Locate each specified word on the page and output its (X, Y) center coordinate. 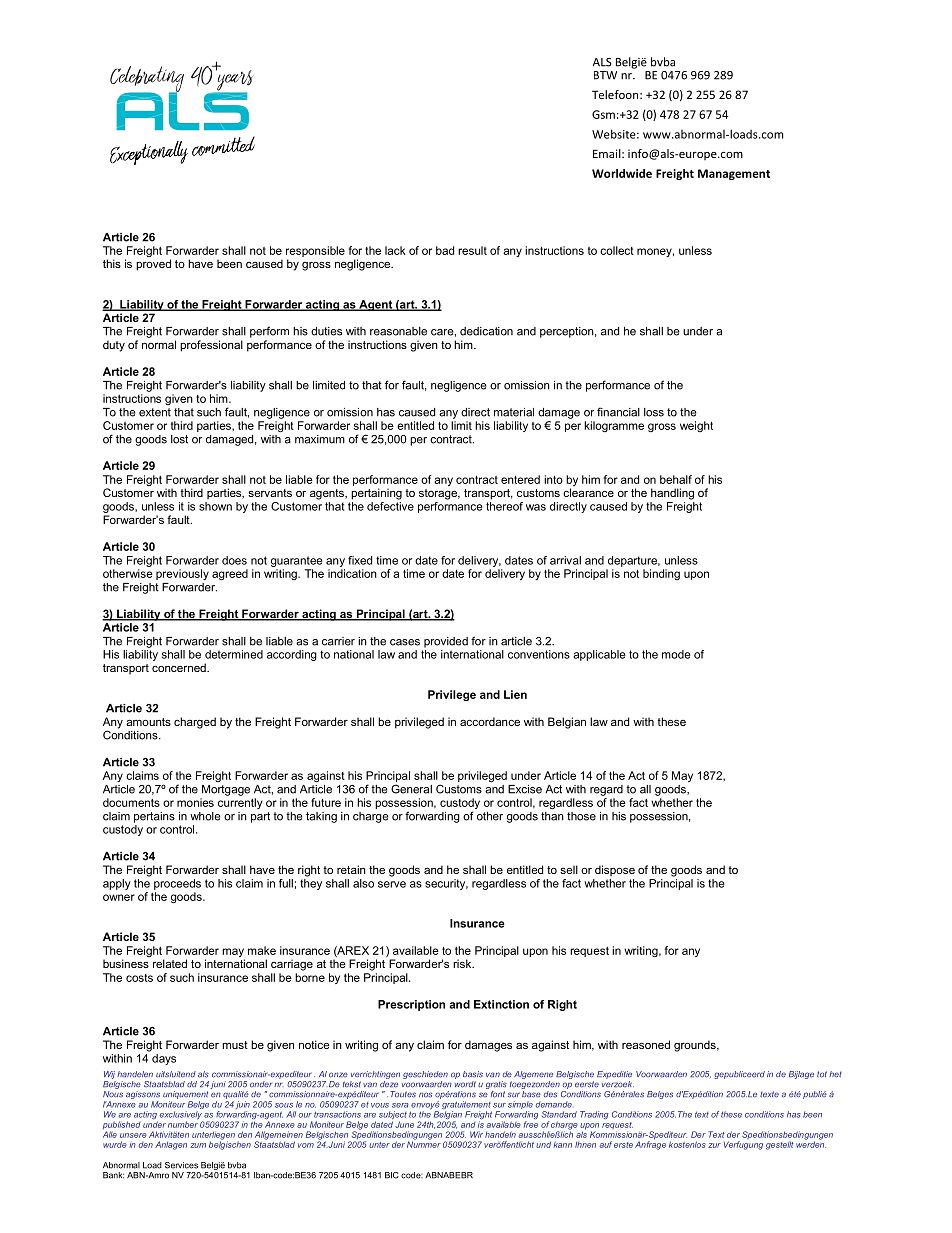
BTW (605, 75)
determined (234, 654)
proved (153, 265)
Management (734, 174)
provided (446, 642)
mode (676, 654)
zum (198, 1145)
